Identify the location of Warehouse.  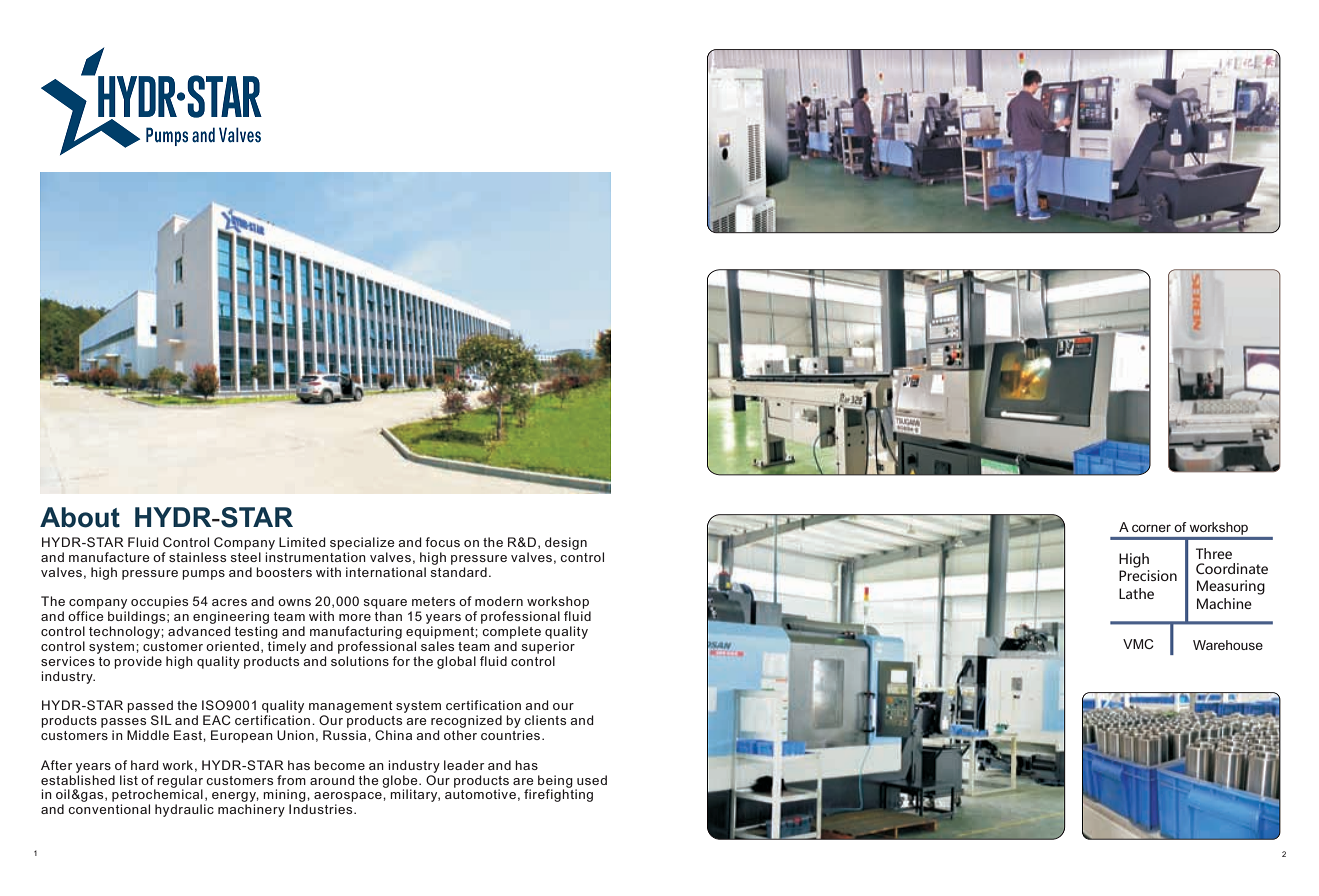
(1228, 645).
